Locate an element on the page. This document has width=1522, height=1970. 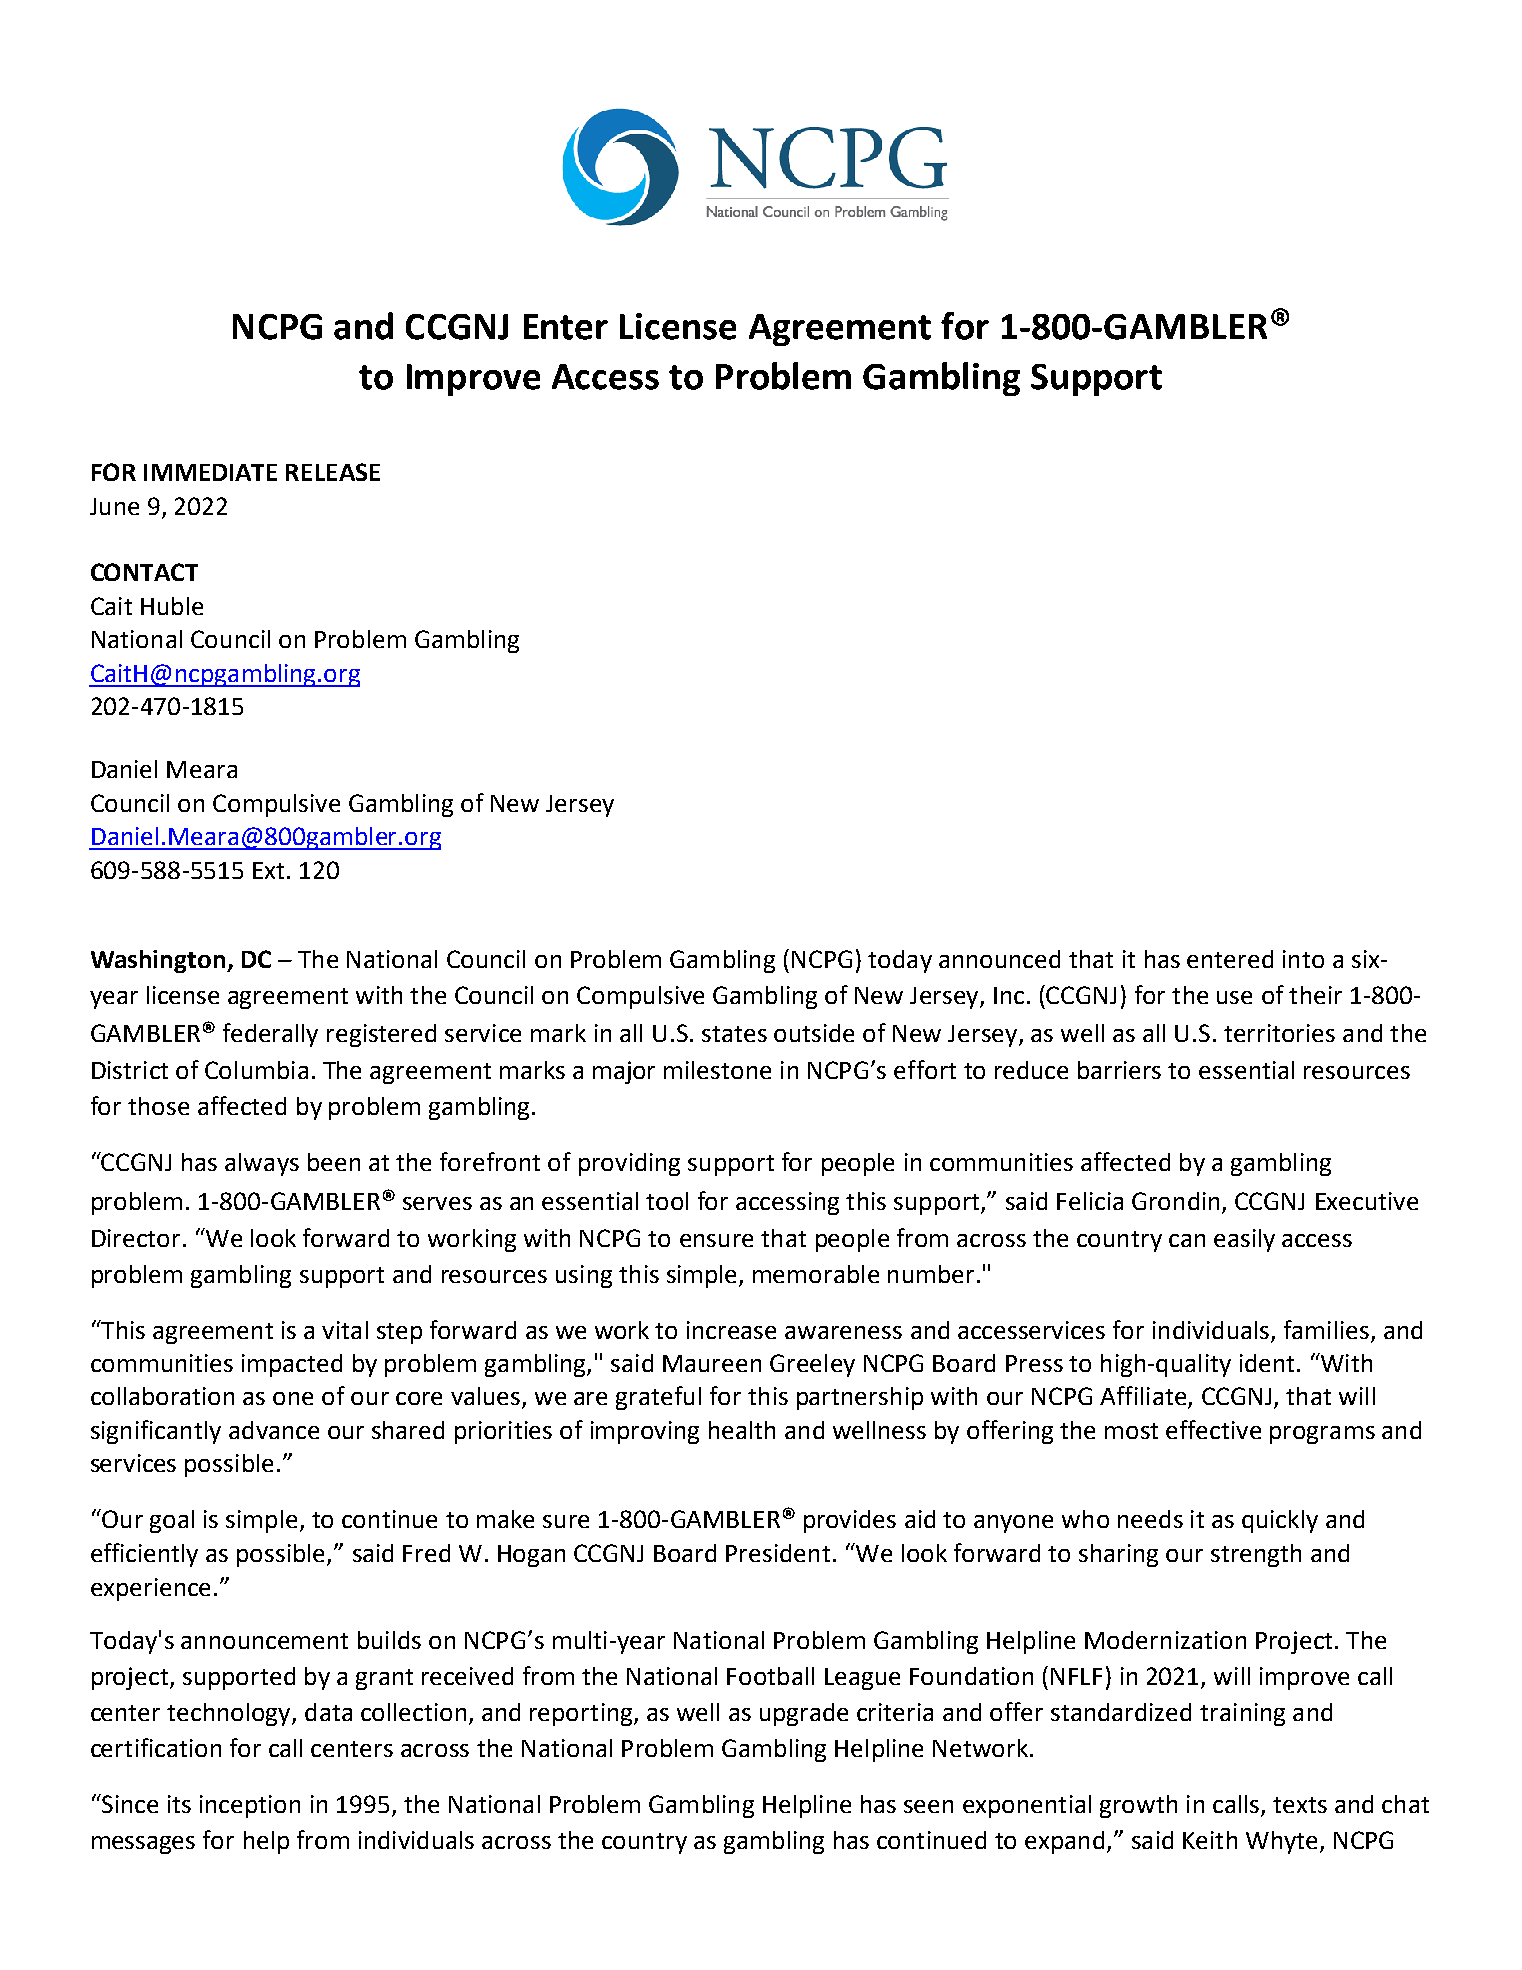
IMMEDIATE is located at coordinates (210, 472).
